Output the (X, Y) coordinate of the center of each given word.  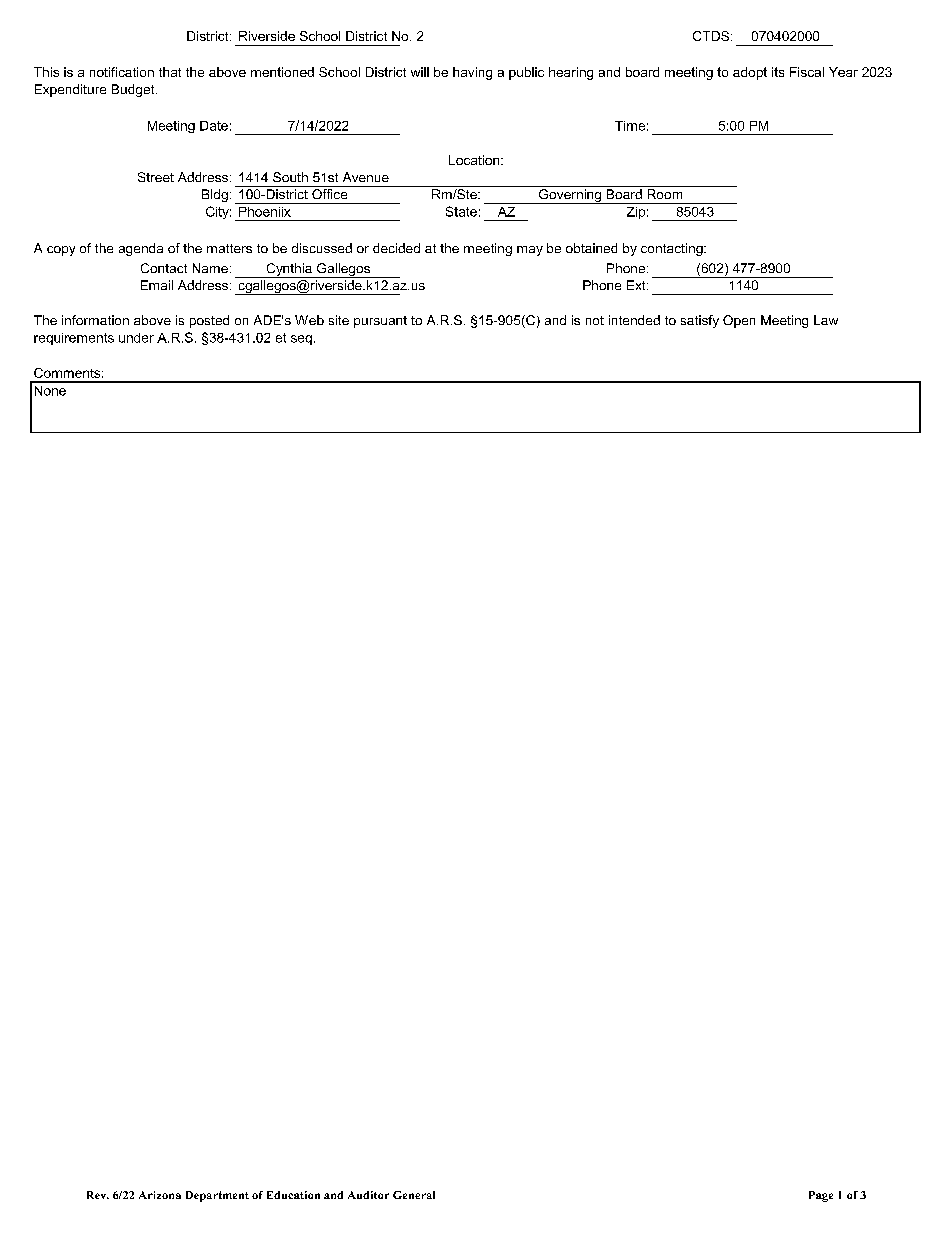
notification (122, 72)
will (420, 72)
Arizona (160, 1195)
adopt (750, 73)
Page (821, 1196)
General (414, 1195)
